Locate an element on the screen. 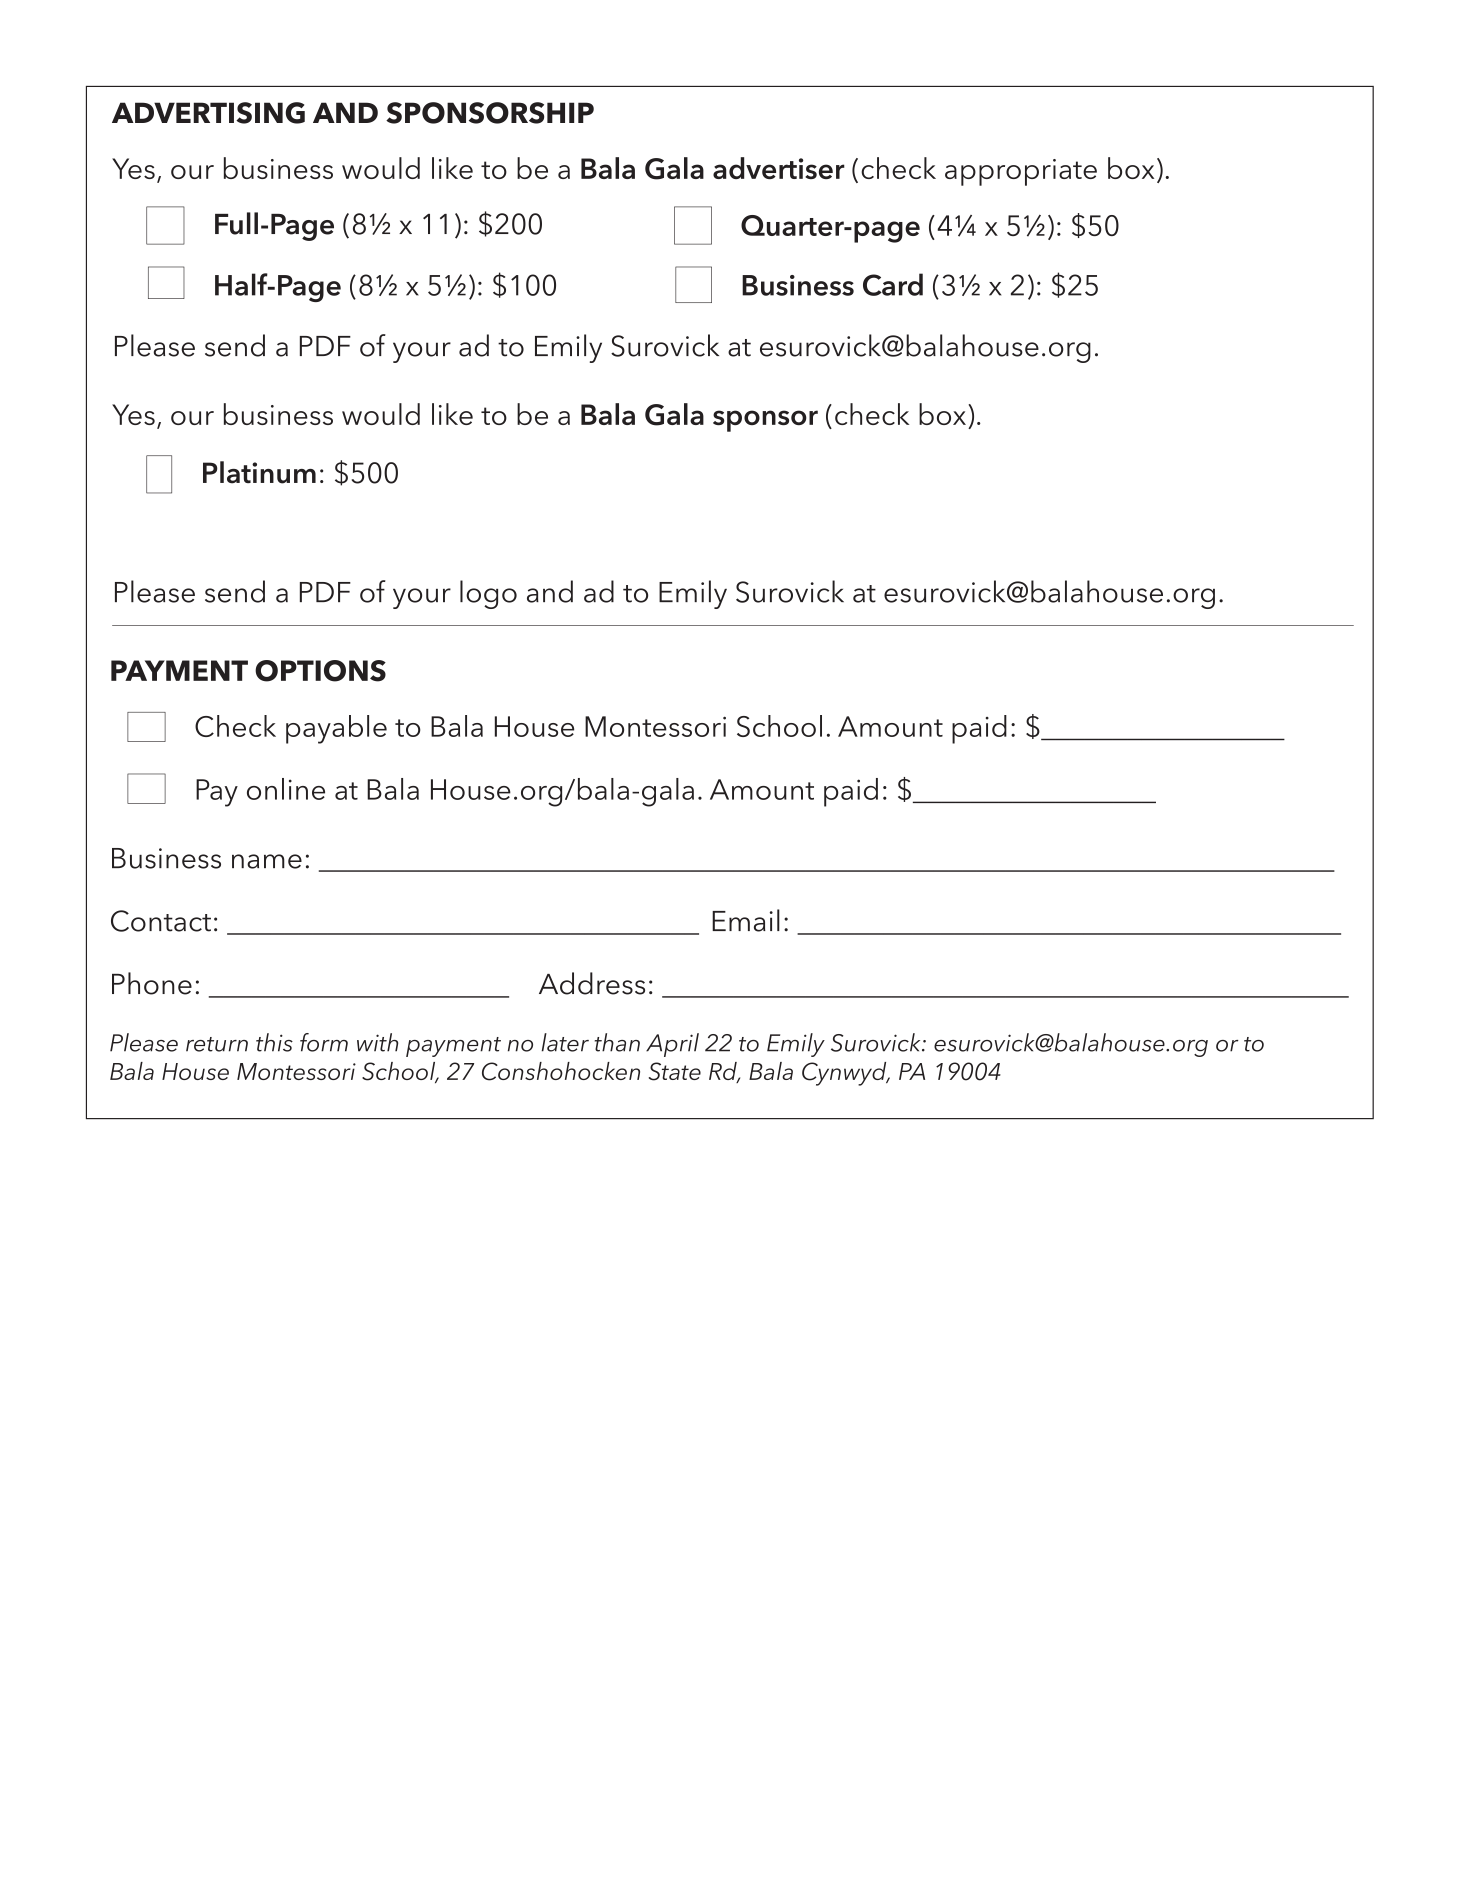 The image size is (1459, 1888). appropriate is located at coordinates (1021, 172).
